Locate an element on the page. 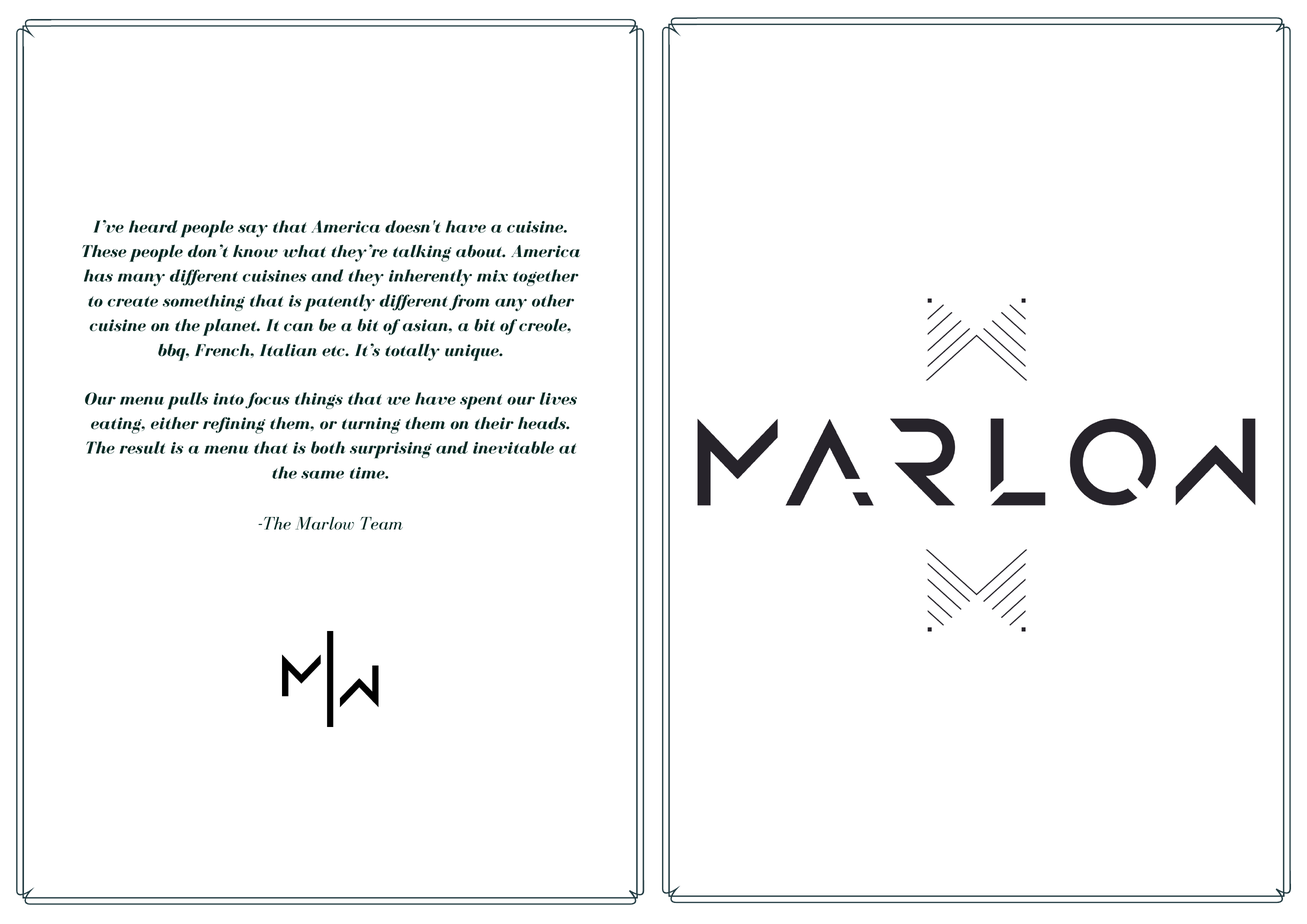  unique is located at coordinates (473, 352).
